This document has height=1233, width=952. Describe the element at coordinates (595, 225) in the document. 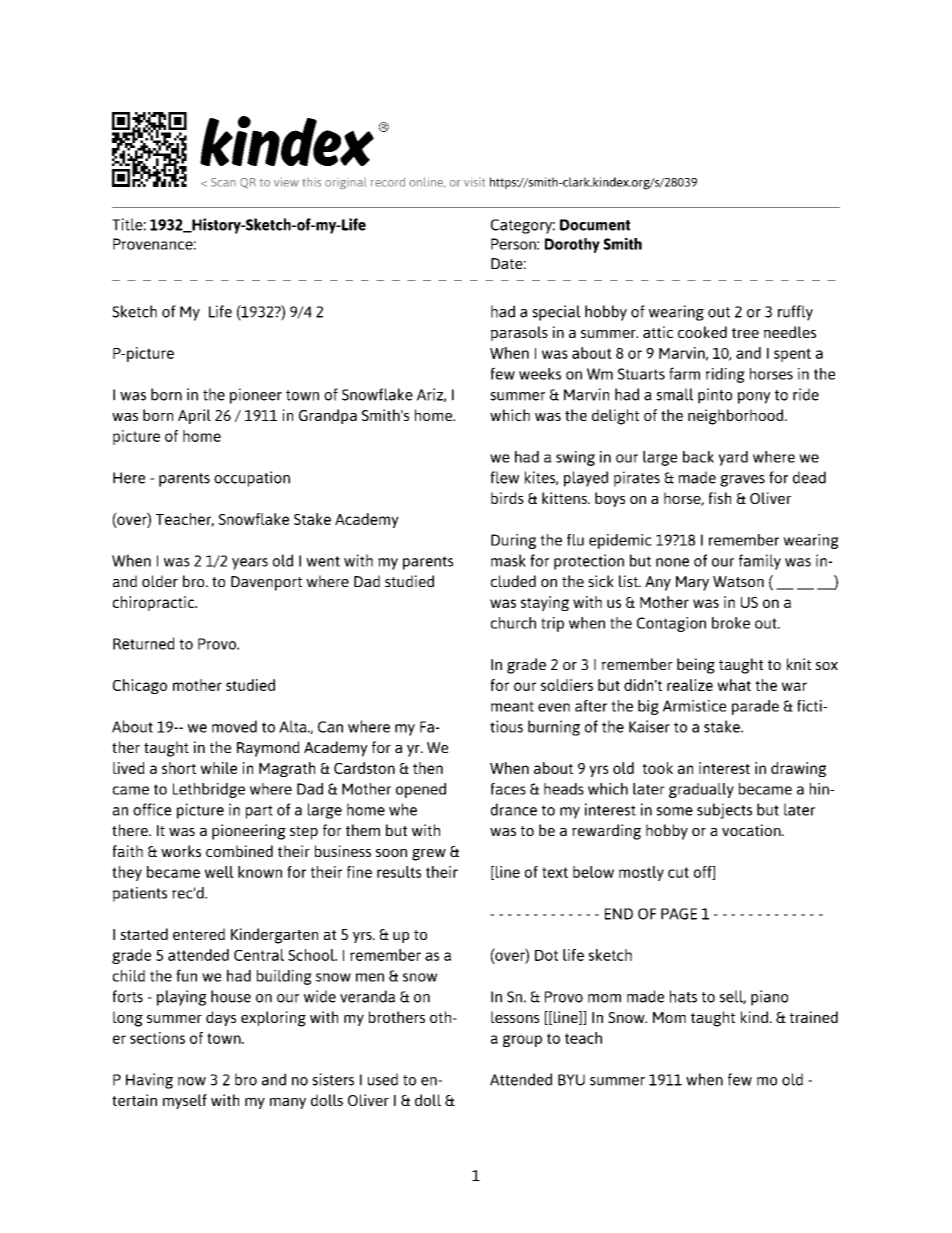

I see `Document` at that location.
